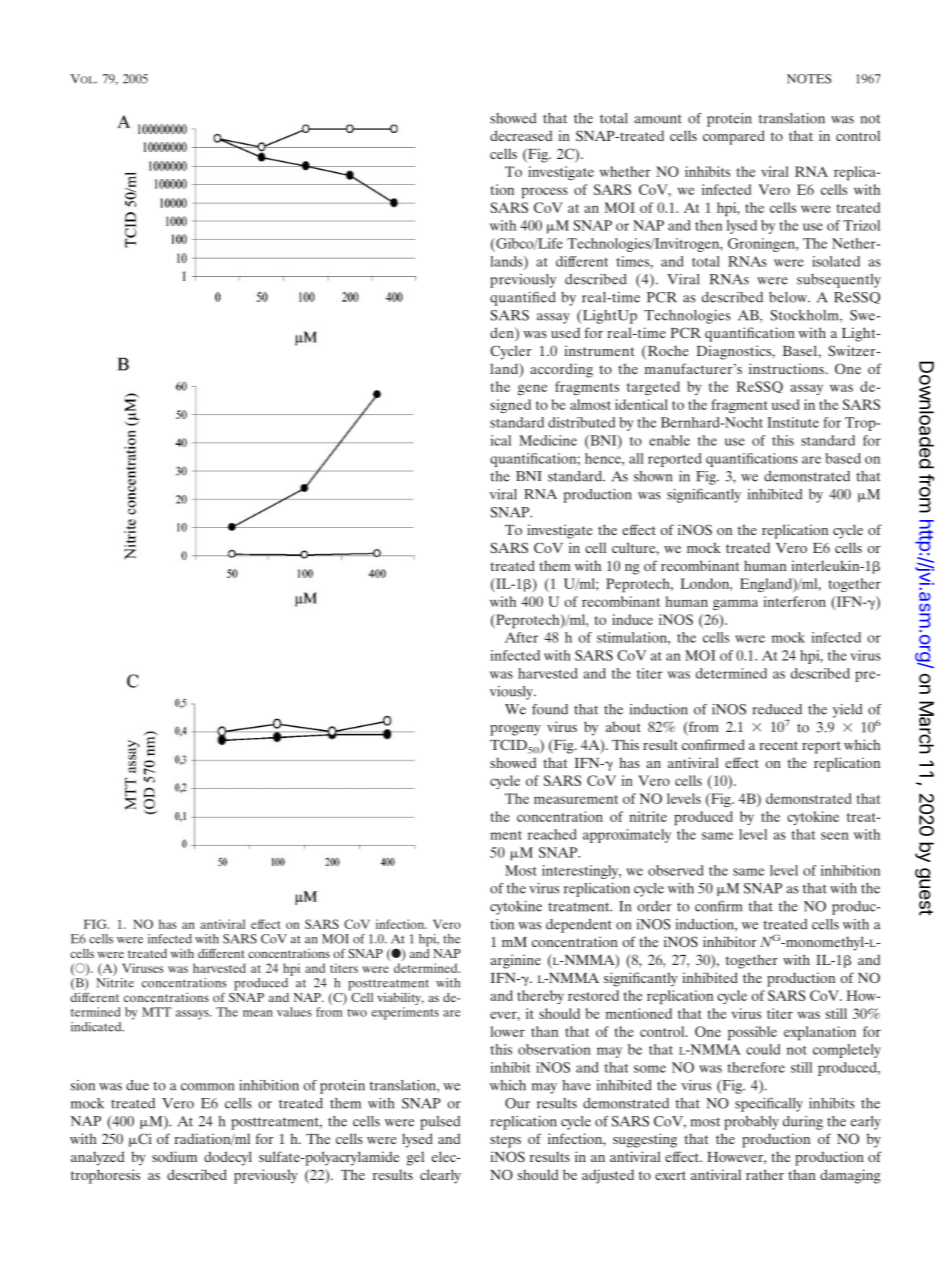  Describe the element at coordinates (505, 1141) in the image. I see `steps` at that location.
